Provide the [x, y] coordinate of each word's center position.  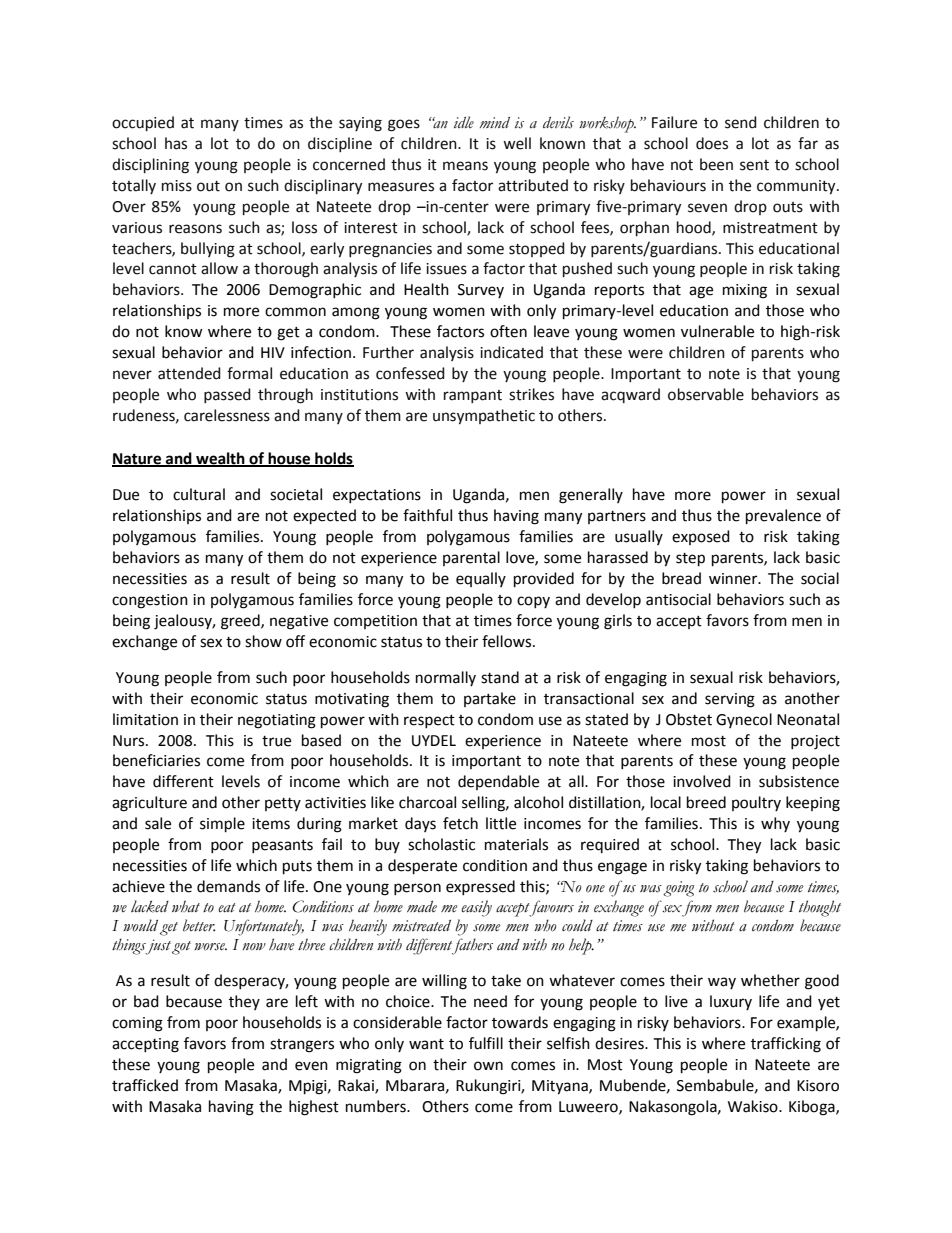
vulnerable [717, 331]
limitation [145, 719]
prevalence [783, 517]
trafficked [145, 1085]
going [678, 889]
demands [228, 886]
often [508, 331]
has [176, 143]
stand [500, 677]
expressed [480, 887]
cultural [199, 494]
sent [754, 165]
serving [730, 700]
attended [189, 373]
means [465, 166]
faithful [427, 515]
